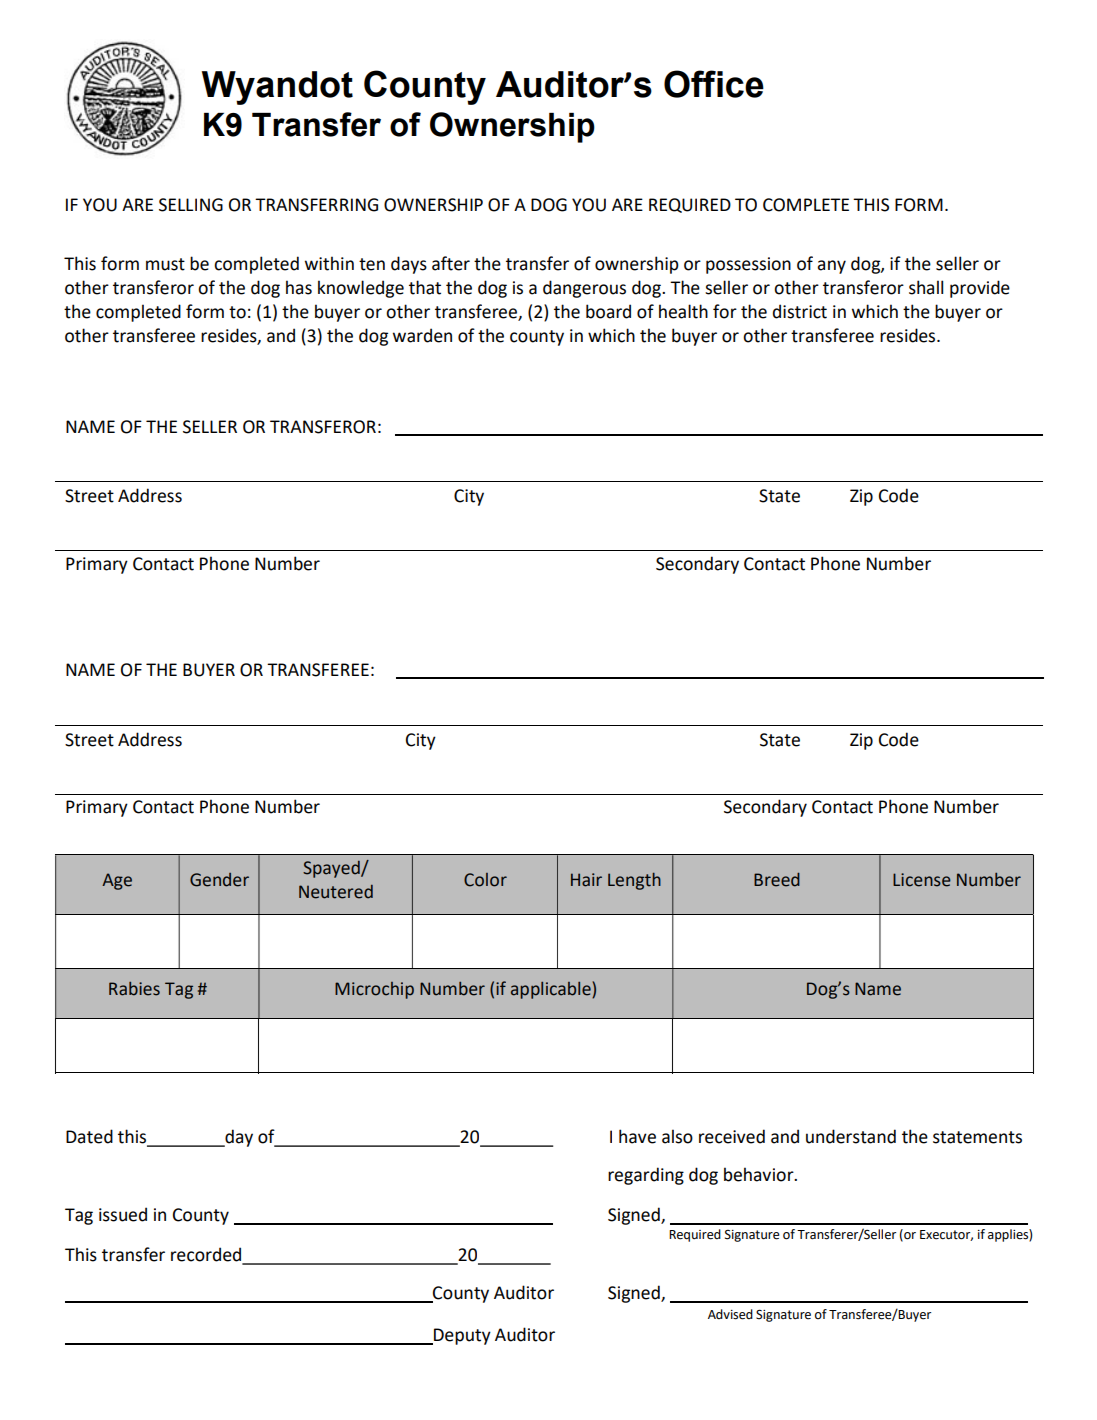 This screenshot has height=1420, width=1097. I want to click on any, so click(831, 267).
